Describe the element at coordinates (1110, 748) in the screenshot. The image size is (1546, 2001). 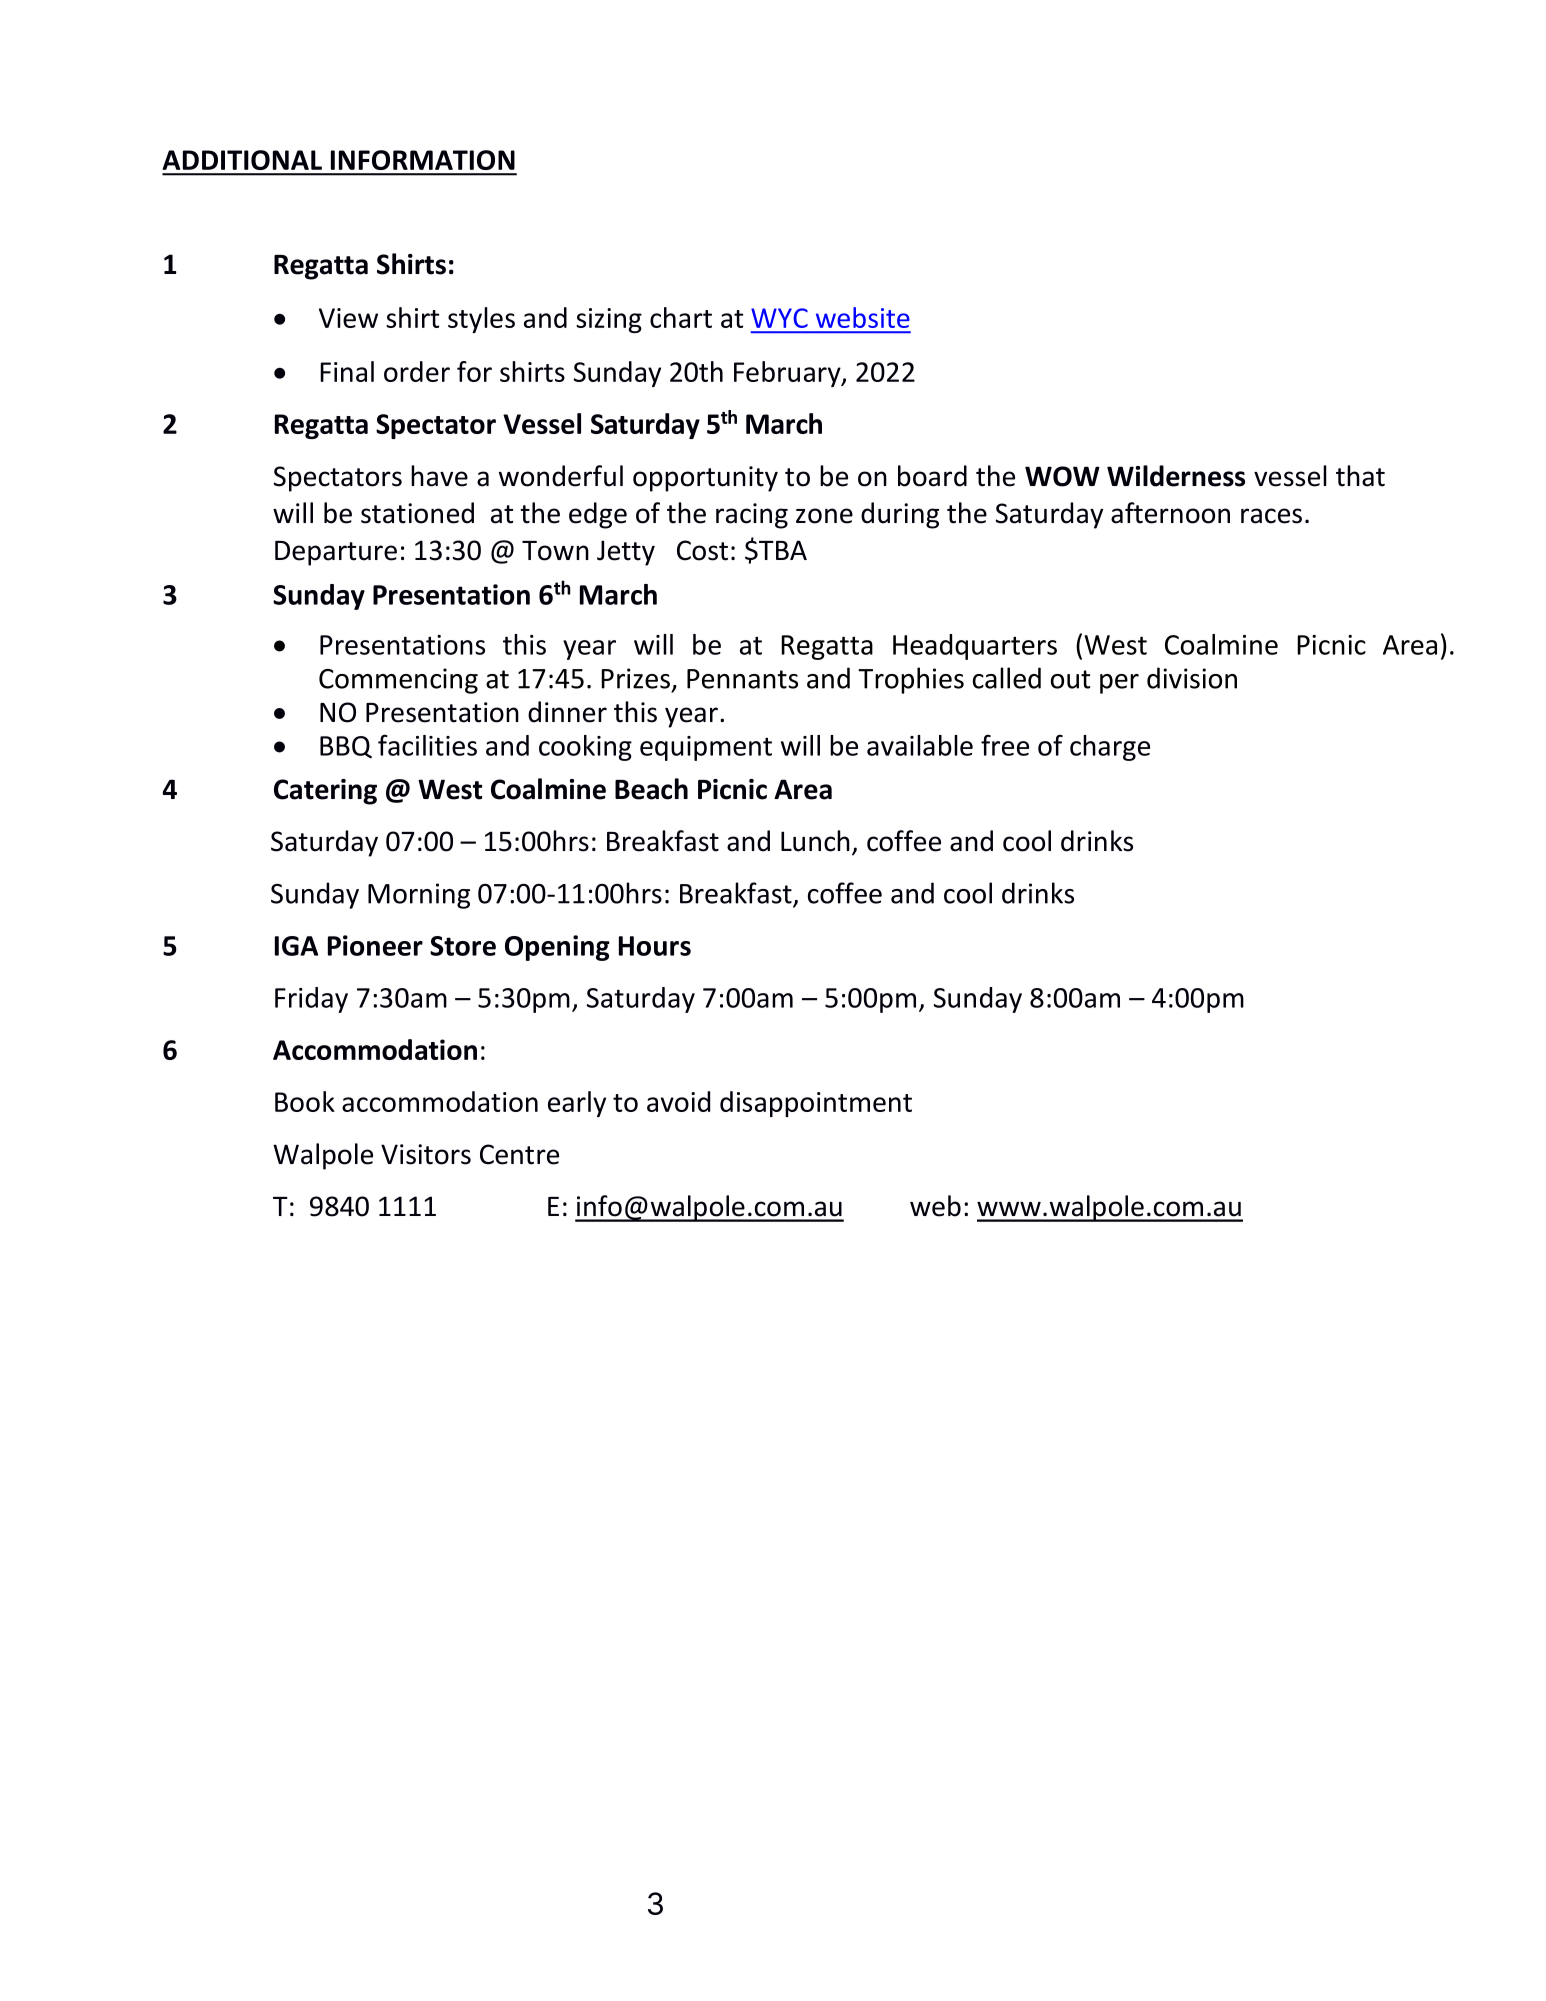
I see `charge` at that location.
